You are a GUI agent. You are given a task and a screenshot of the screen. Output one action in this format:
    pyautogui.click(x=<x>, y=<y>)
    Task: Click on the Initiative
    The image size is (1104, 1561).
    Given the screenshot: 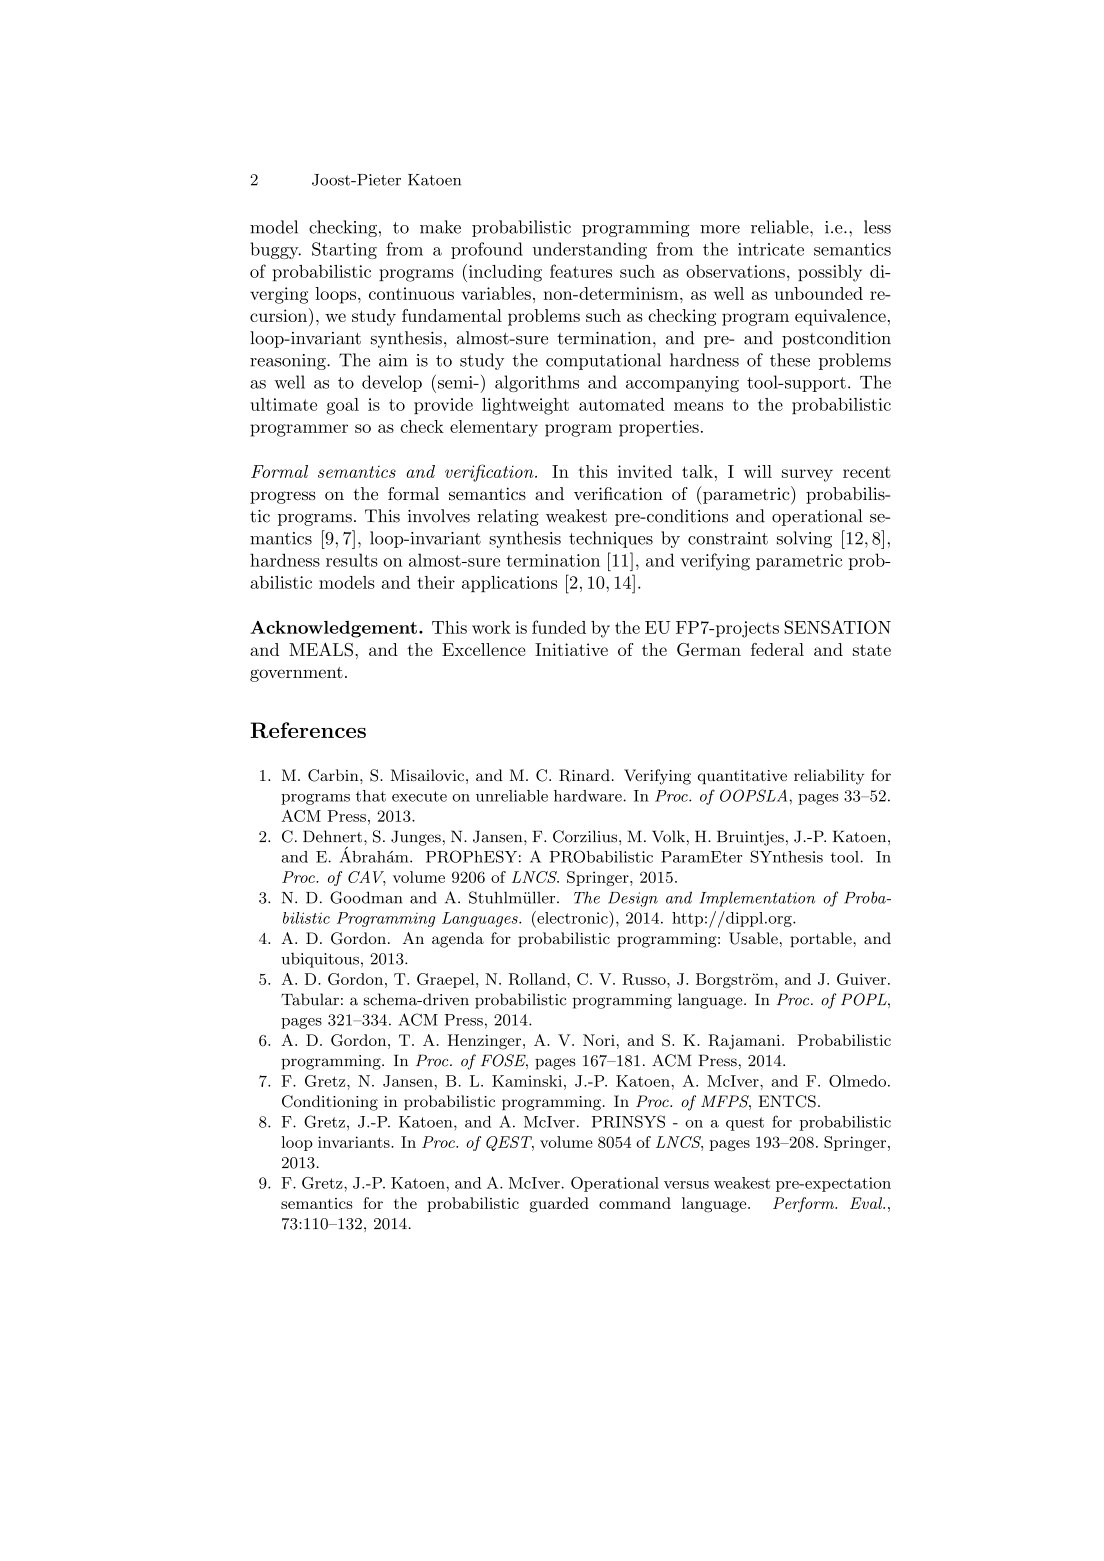 What is the action you would take?
    pyautogui.click(x=571, y=649)
